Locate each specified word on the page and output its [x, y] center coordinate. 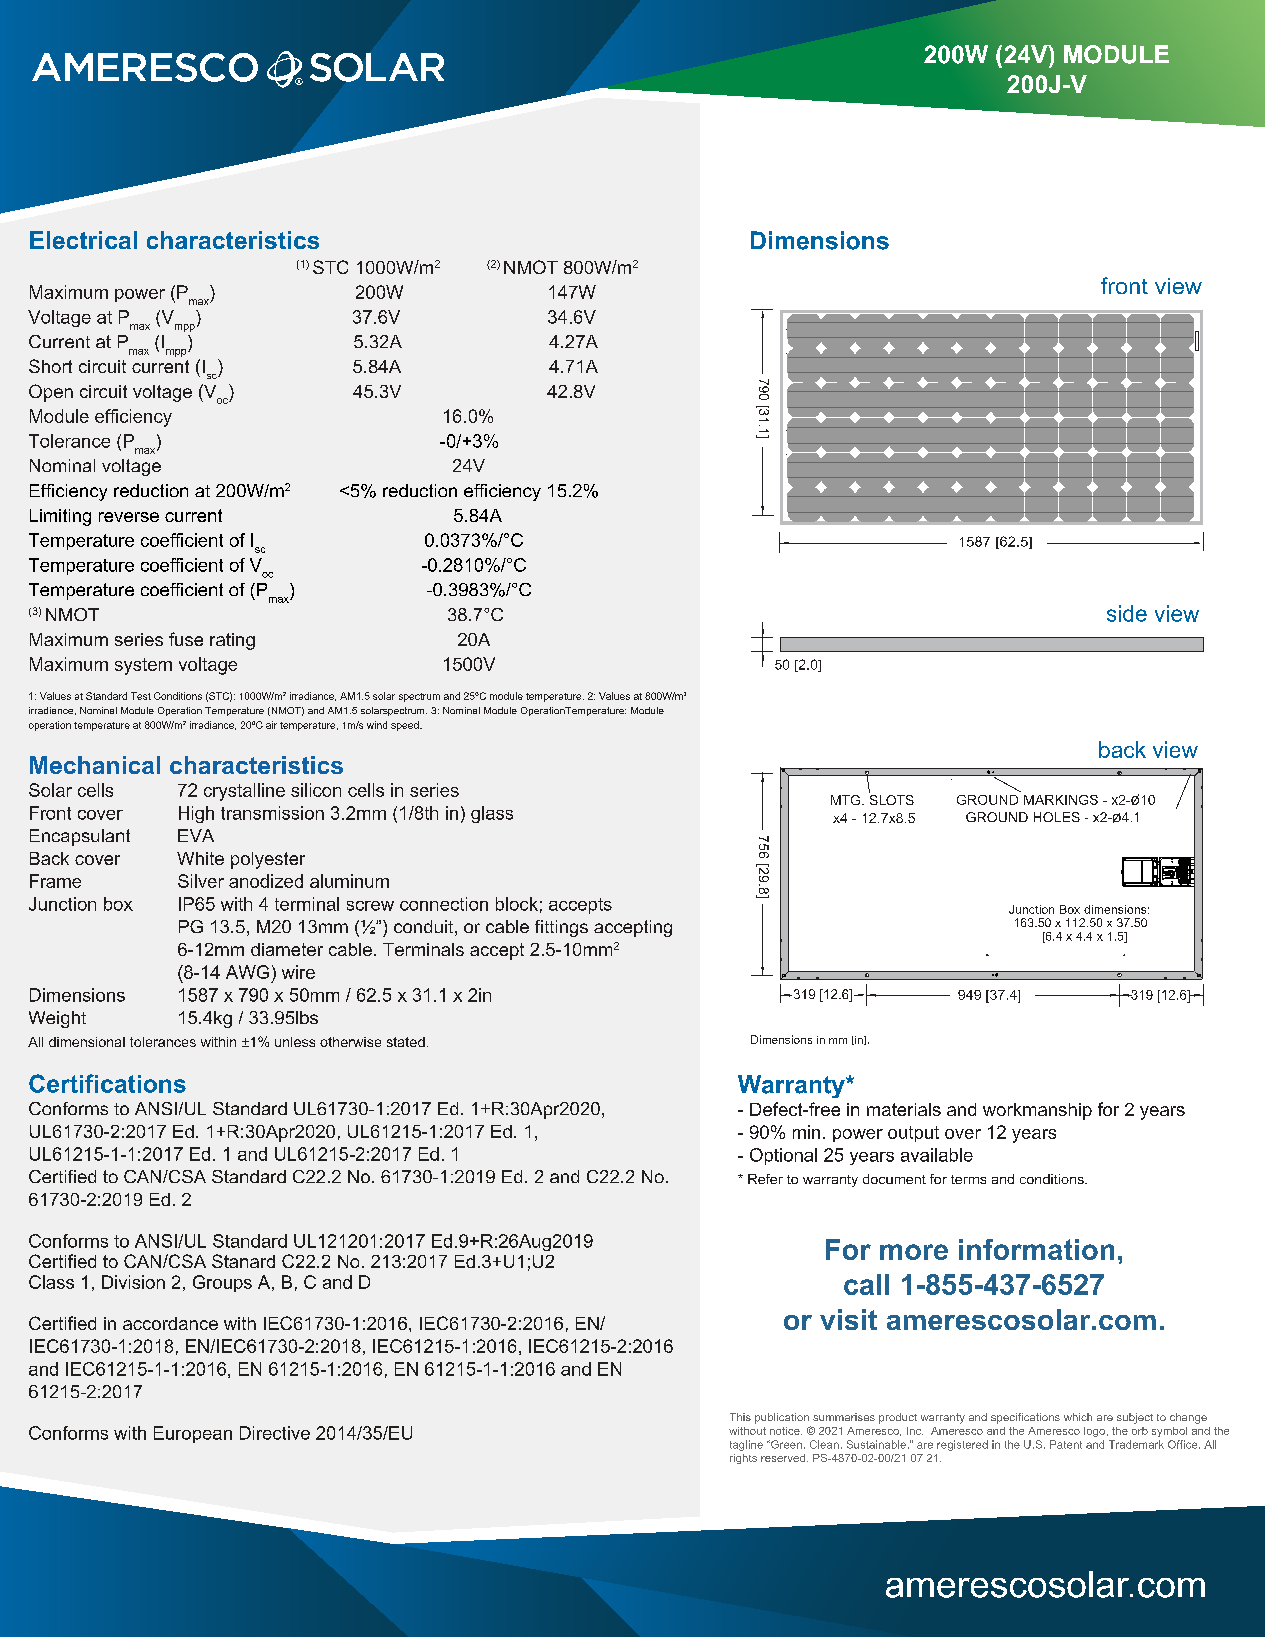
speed [406, 726]
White [200, 858]
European [193, 1434]
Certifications [107, 1083]
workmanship [1037, 1111]
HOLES [1057, 817]
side [1127, 613]
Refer [765, 1179]
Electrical [83, 240]
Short [50, 366]
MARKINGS [1061, 800]
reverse [129, 517]
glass [492, 814]
